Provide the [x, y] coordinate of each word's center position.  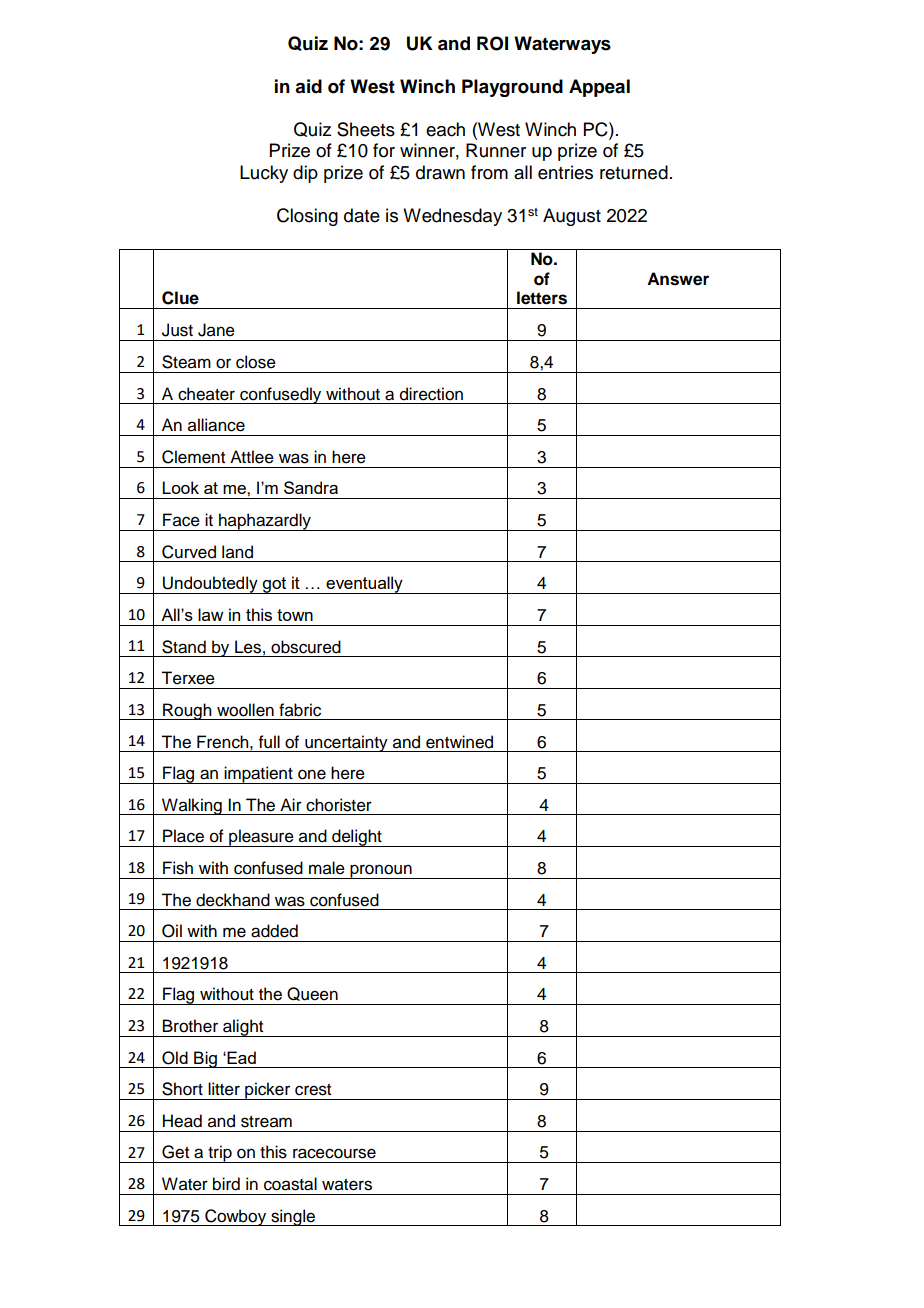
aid [308, 86]
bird [226, 1184]
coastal [290, 1184]
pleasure [261, 838]
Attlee [252, 457]
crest [313, 1090]
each [445, 129]
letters [542, 298]
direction [431, 394]
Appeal [599, 88]
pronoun [381, 871]
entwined [459, 742]
